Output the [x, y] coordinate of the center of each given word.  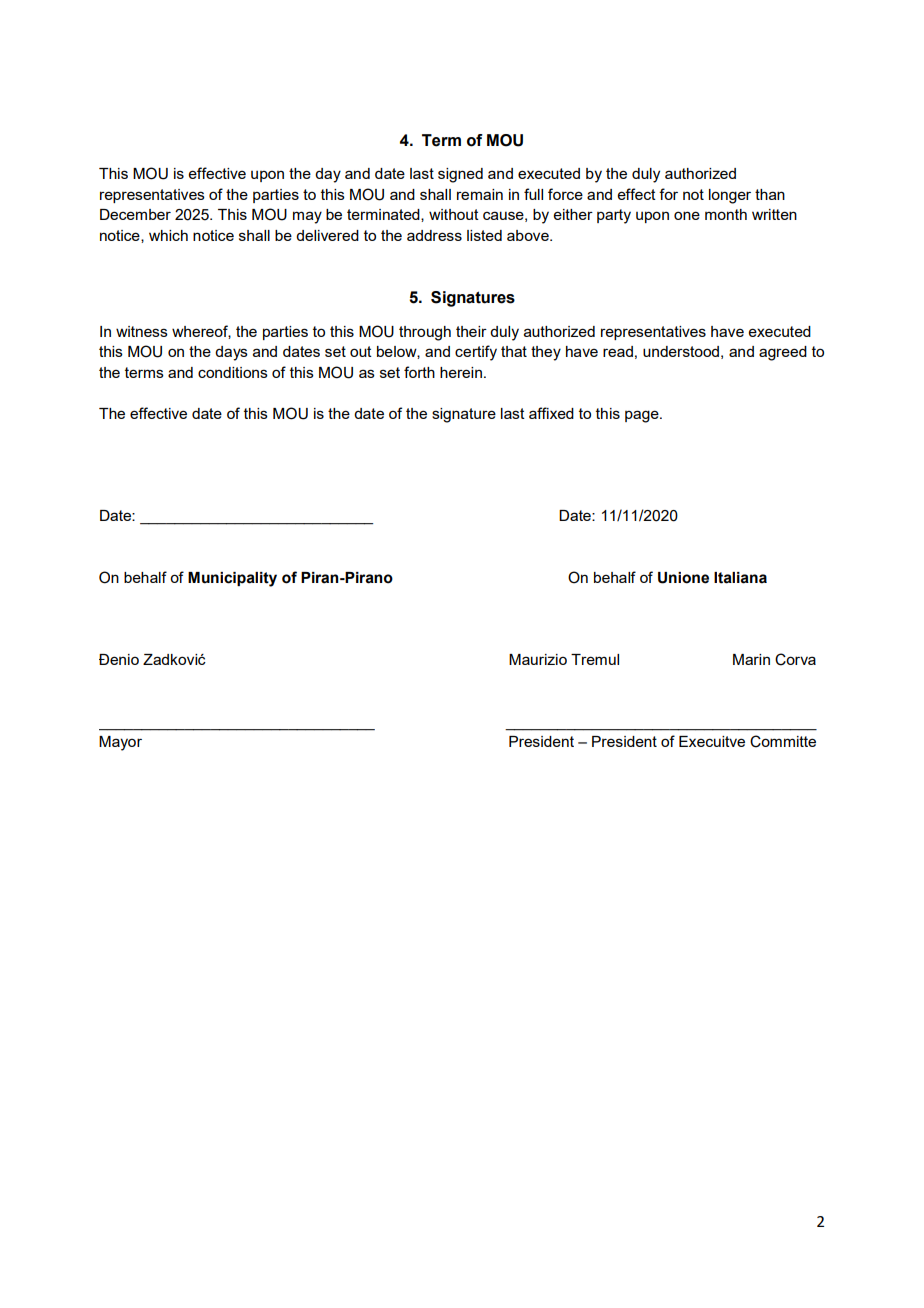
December [135, 214]
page [643, 416]
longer [730, 196]
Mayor [120, 743]
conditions [233, 372]
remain [480, 194]
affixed [551, 413]
